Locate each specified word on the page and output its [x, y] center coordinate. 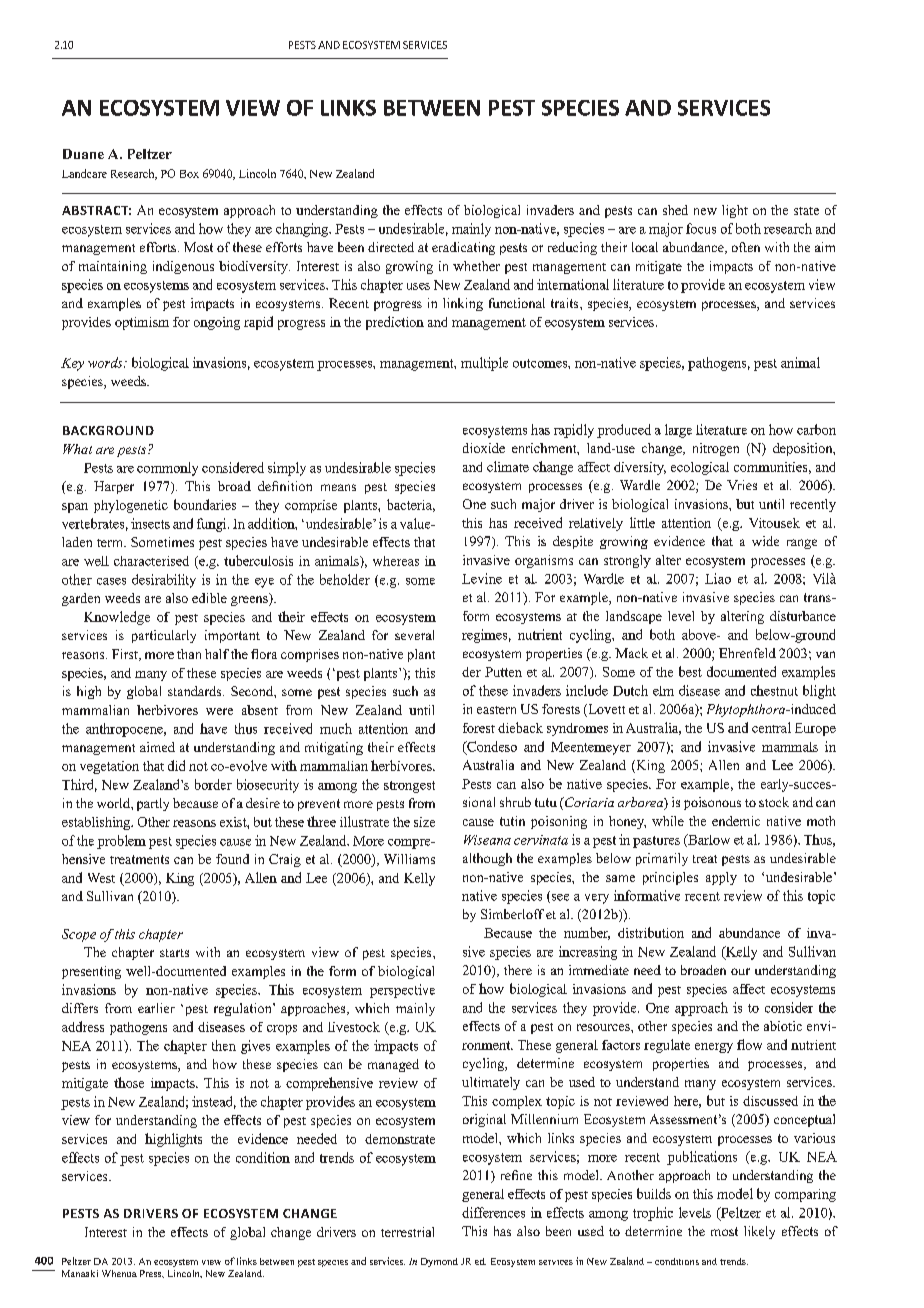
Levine [482, 578]
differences [493, 1212]
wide [765, 541]
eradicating [463, 248]
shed [675, 210]
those [129, 1082]
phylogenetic [131, 506]
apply [721, 878]
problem [121, 842]
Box [189, 174]
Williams [409, 859]
